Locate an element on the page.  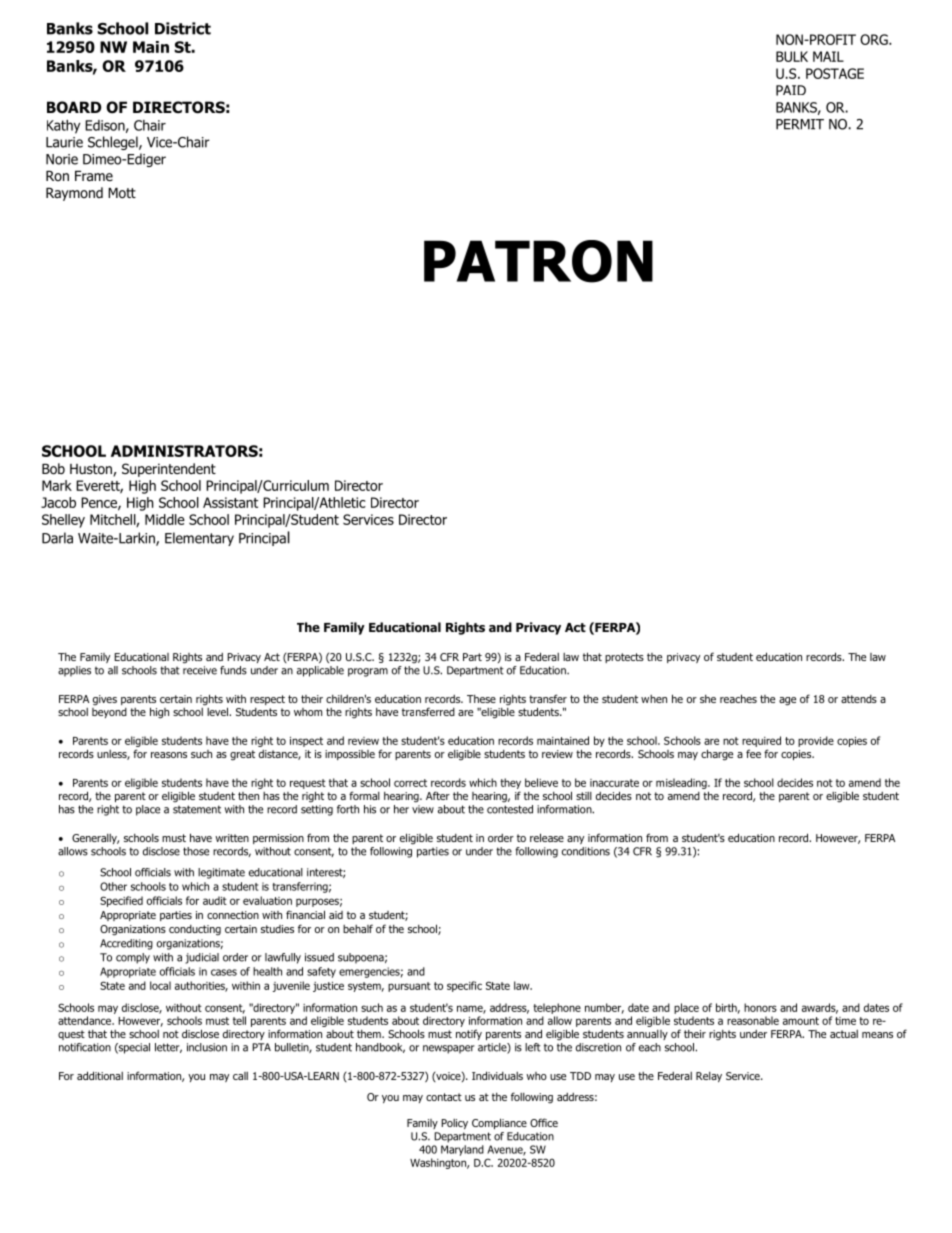
BULK is located at coordinates (792, 56).
